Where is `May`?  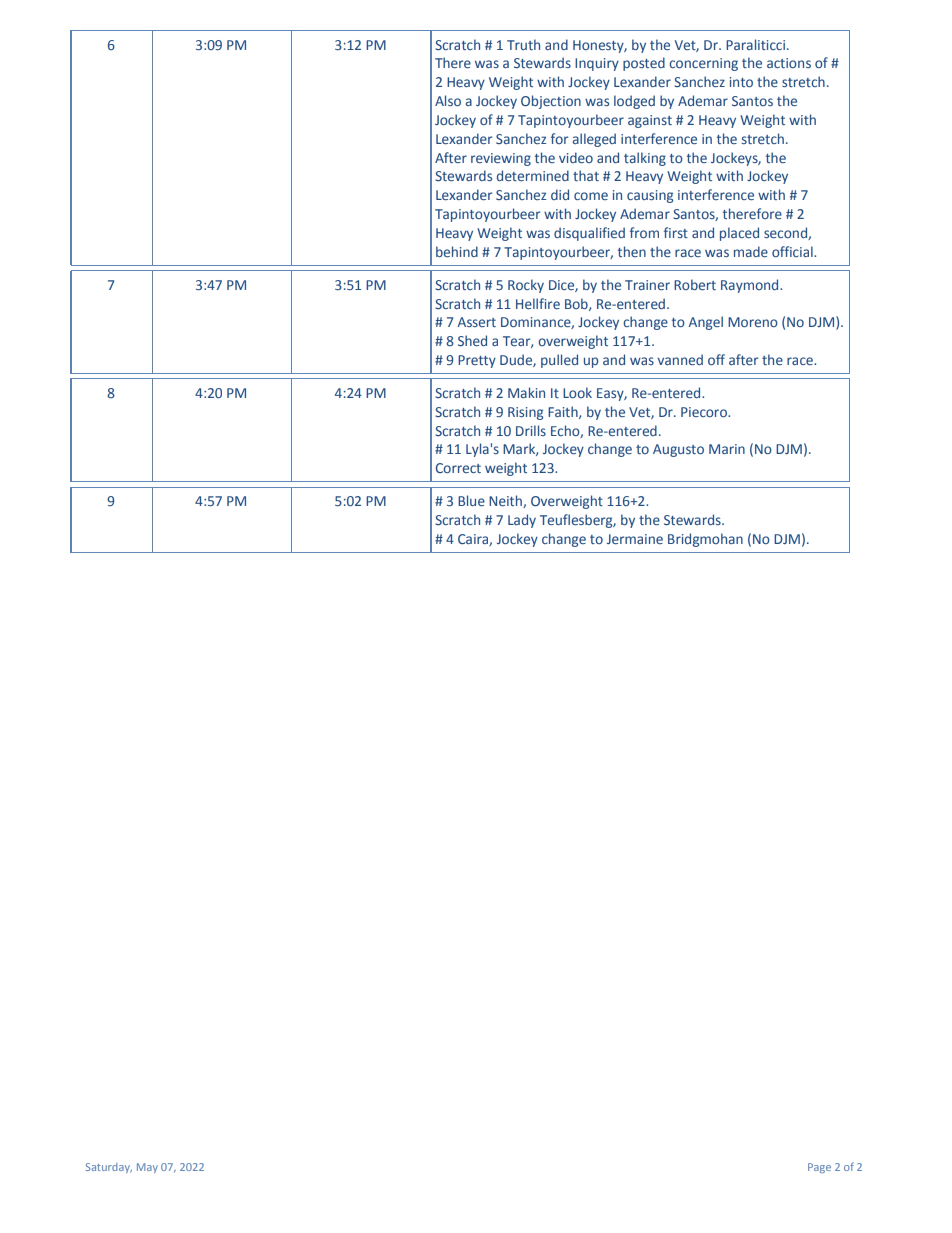
May is located at coordinates (147, 1168).
